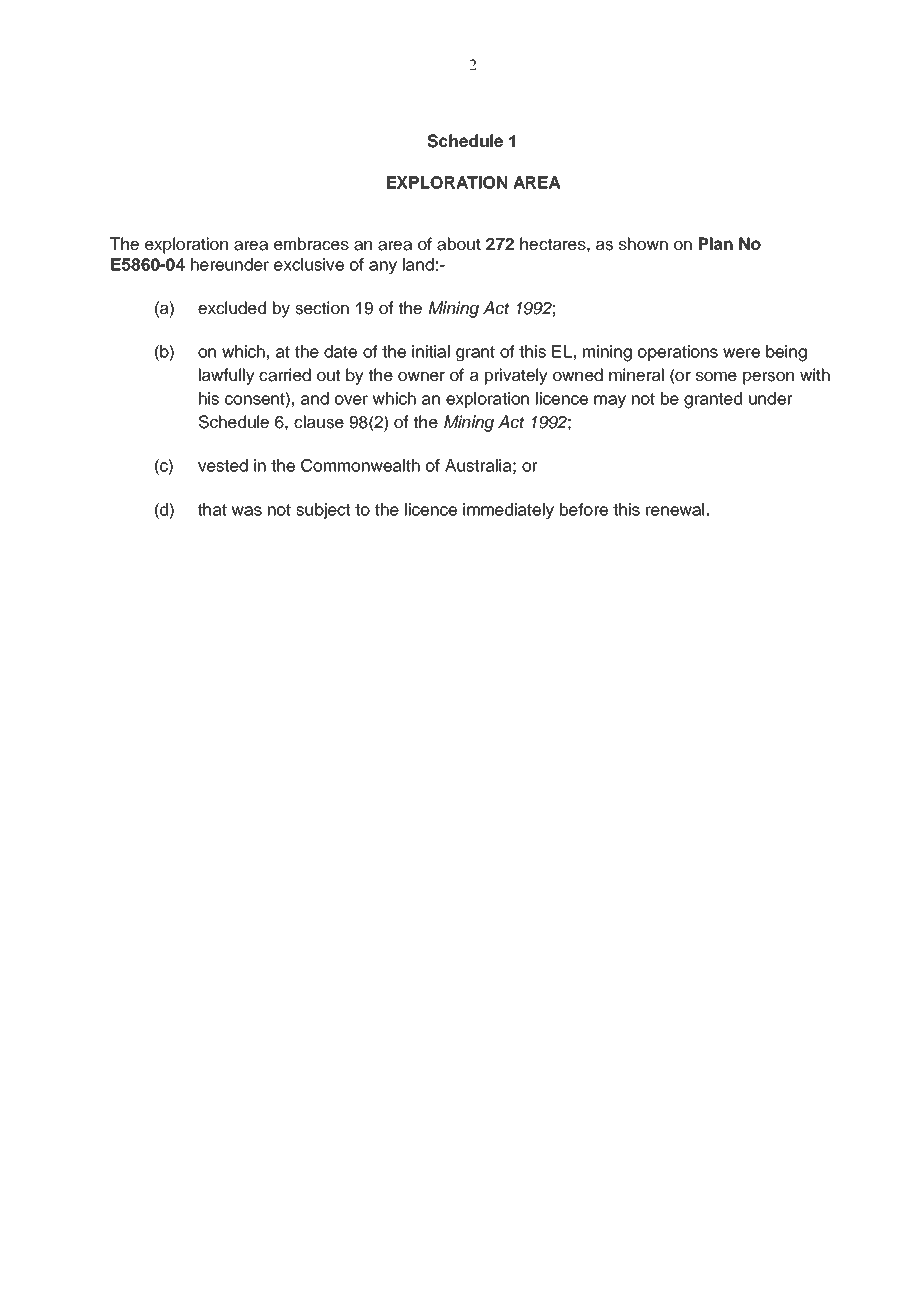 The width and height of the page is (924, 1308). I want to click on some, so click(716, 377).
